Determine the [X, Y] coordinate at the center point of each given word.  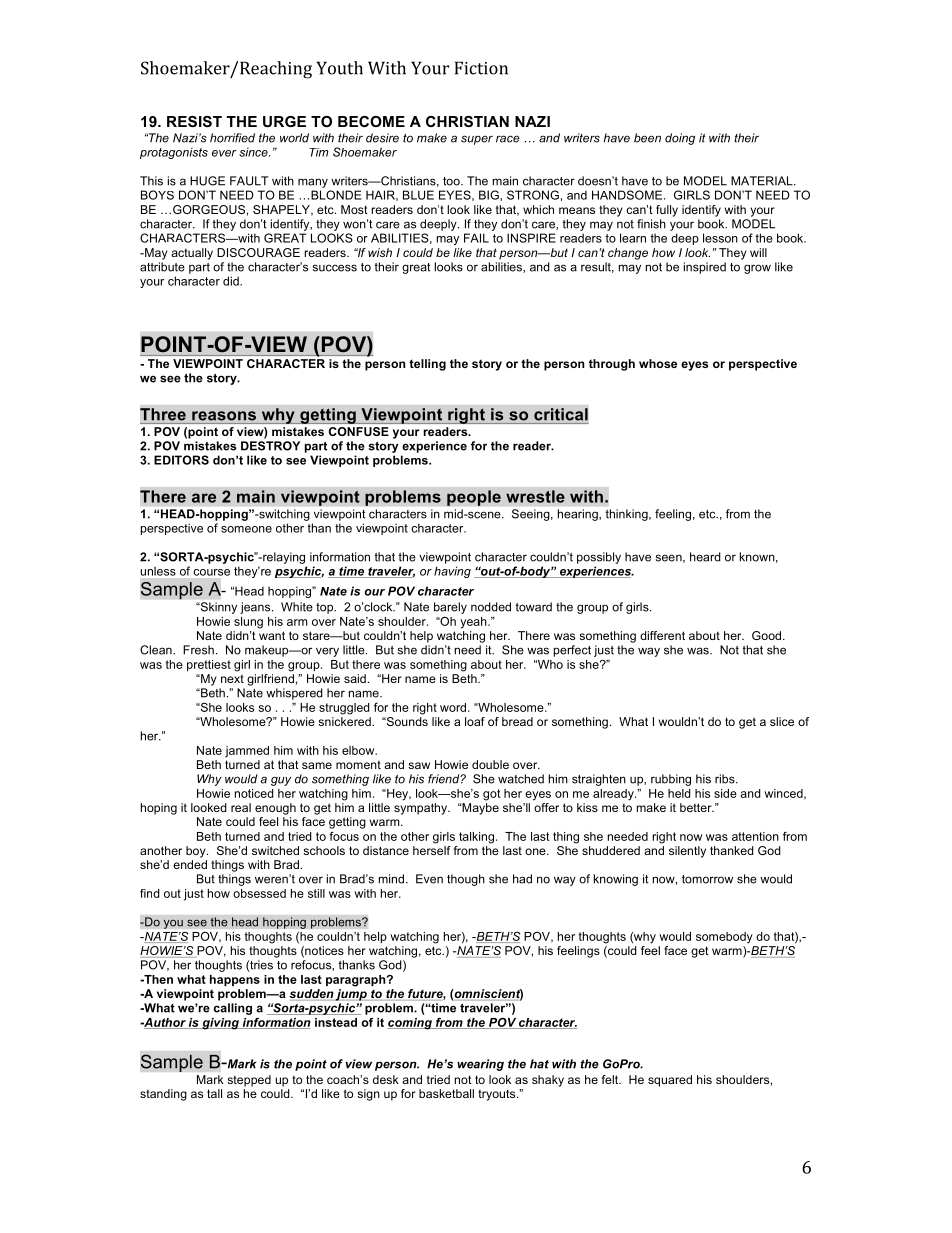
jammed [247, 752]
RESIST [194, 121]
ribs [726, 779]
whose [658, 363]
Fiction [481, 68]
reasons [224, 416]
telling [427, 365]
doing [680, 139]
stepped [249, 1081]
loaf [475, 721]
